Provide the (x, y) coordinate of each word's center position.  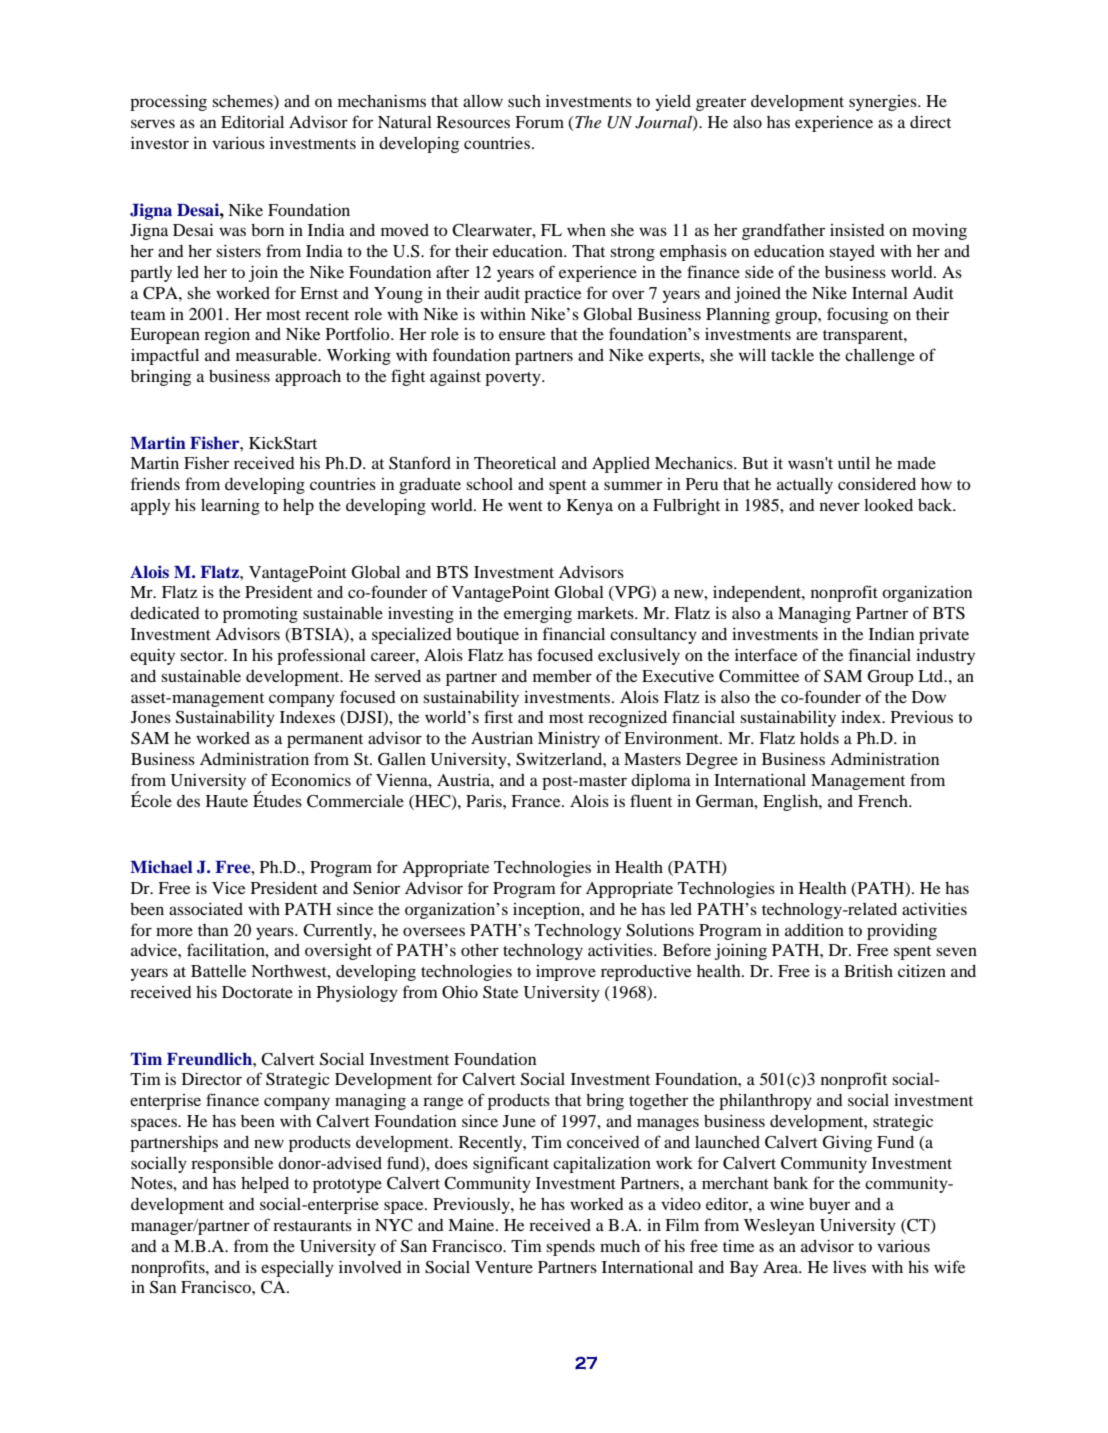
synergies (884, 103)
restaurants (312, 1226)
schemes (243, 102)
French (884, 801)
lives (849, 1267)
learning (230, 507)
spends (570, 1248)
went (525, 506)
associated (206, 909)
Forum (539, 122)
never (840, 506)
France (537, 801)
